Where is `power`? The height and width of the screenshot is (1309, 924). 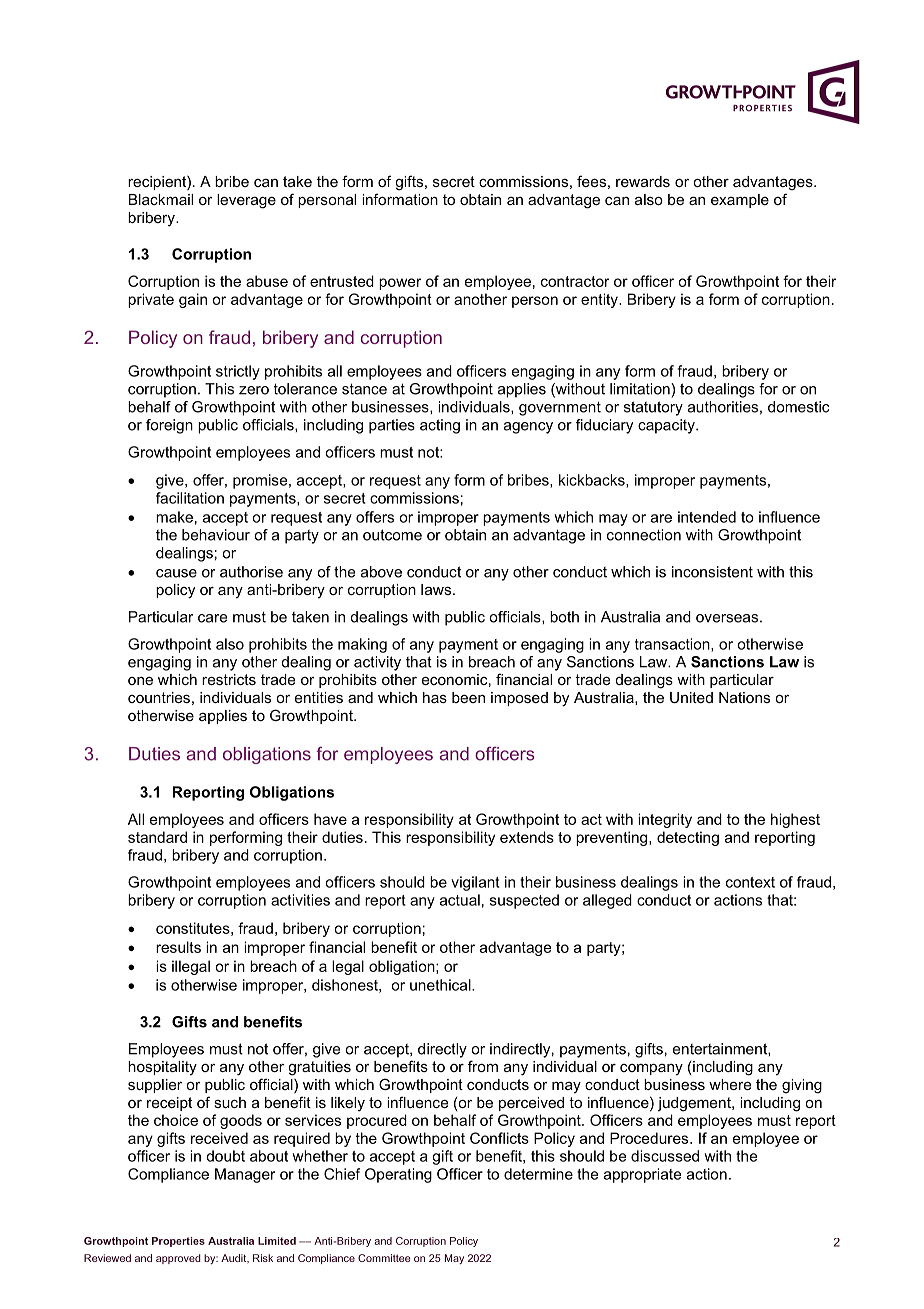 power is located at coordinates (400, 284).
